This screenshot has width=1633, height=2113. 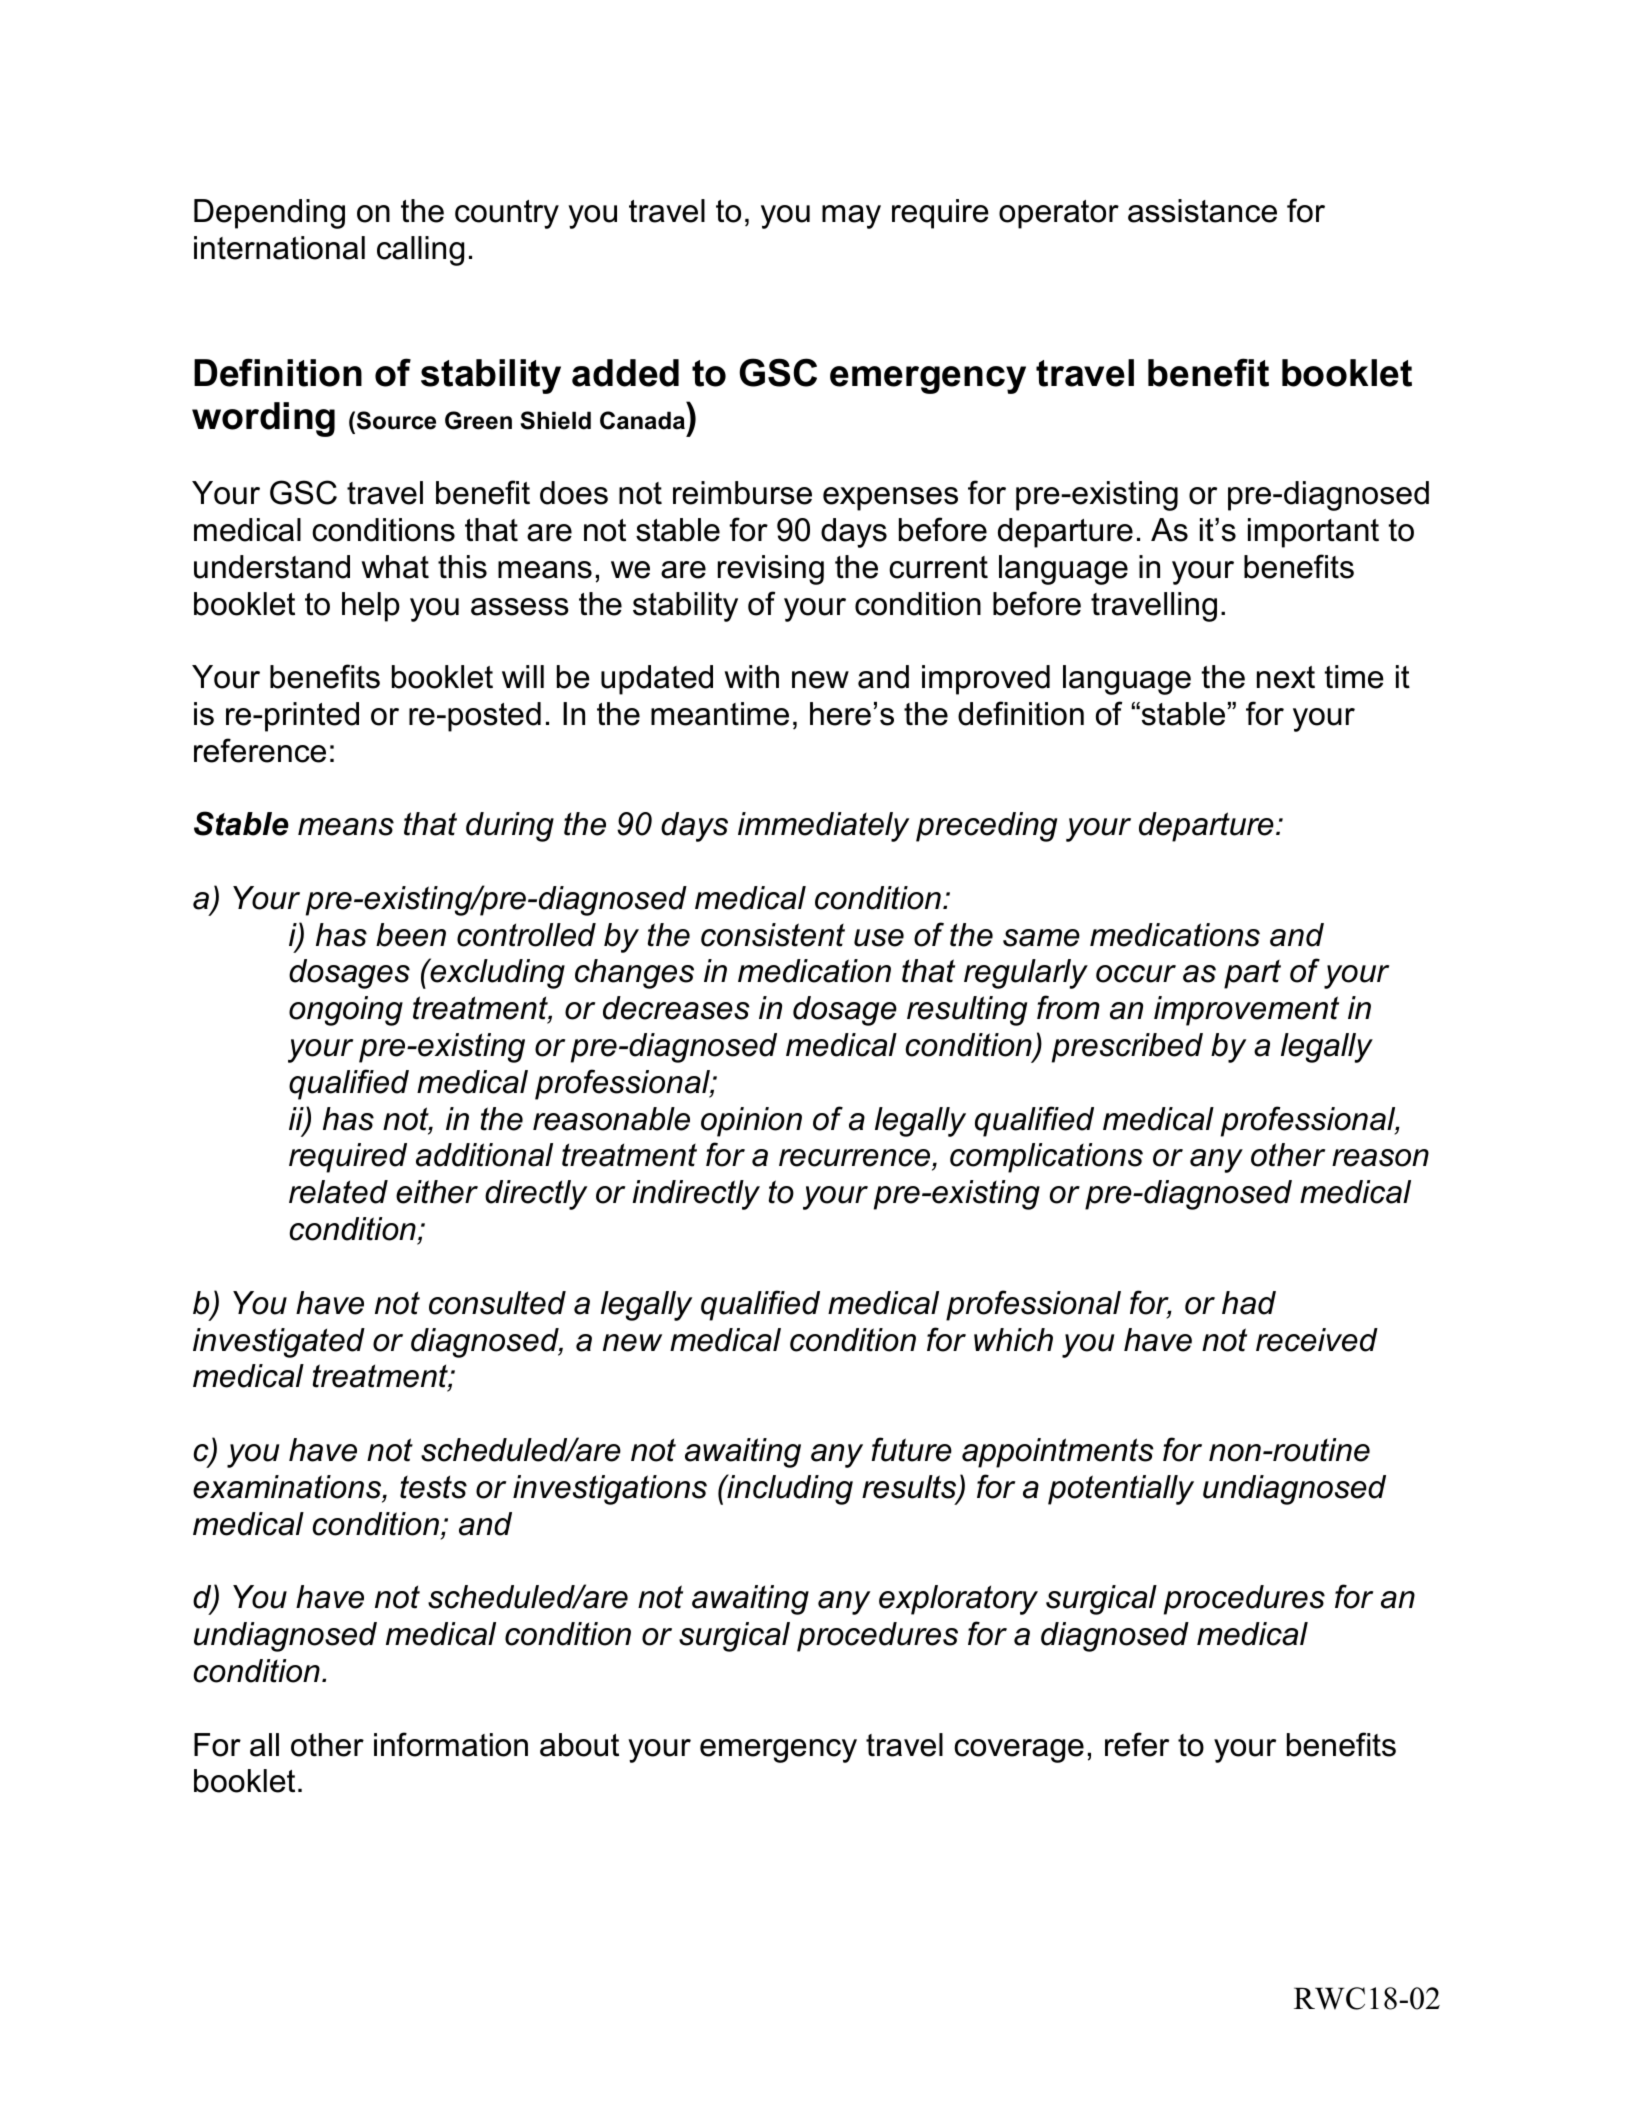 I want to click on occur, so click(x=1136, y=974).
